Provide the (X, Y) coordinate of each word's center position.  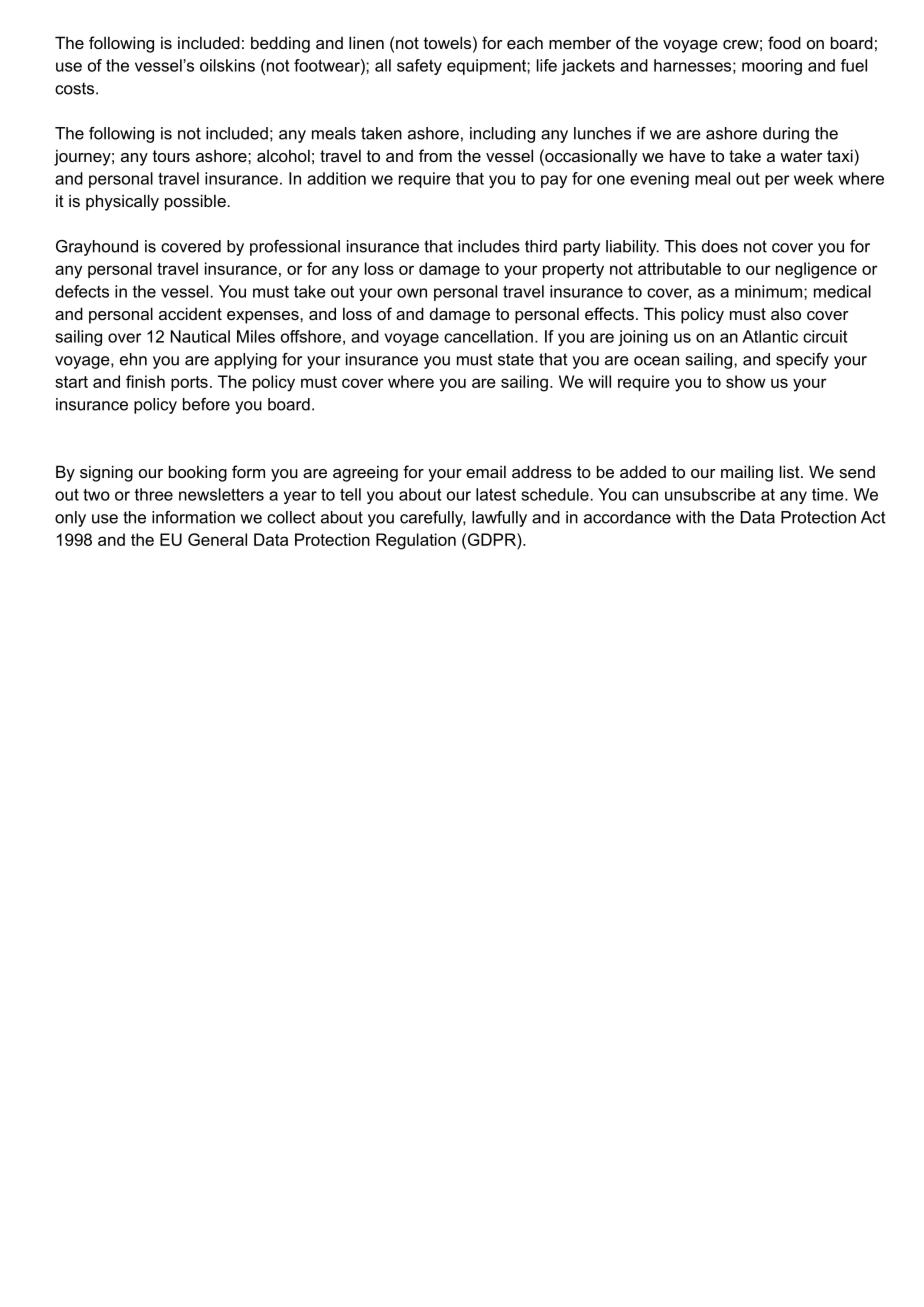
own (412, 293)
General (217, 539)
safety (419, 67)
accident (190, 313)
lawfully (499, 519)
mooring (772, 67)
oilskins (227, 65)
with (690, 517)
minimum (770, 291)
